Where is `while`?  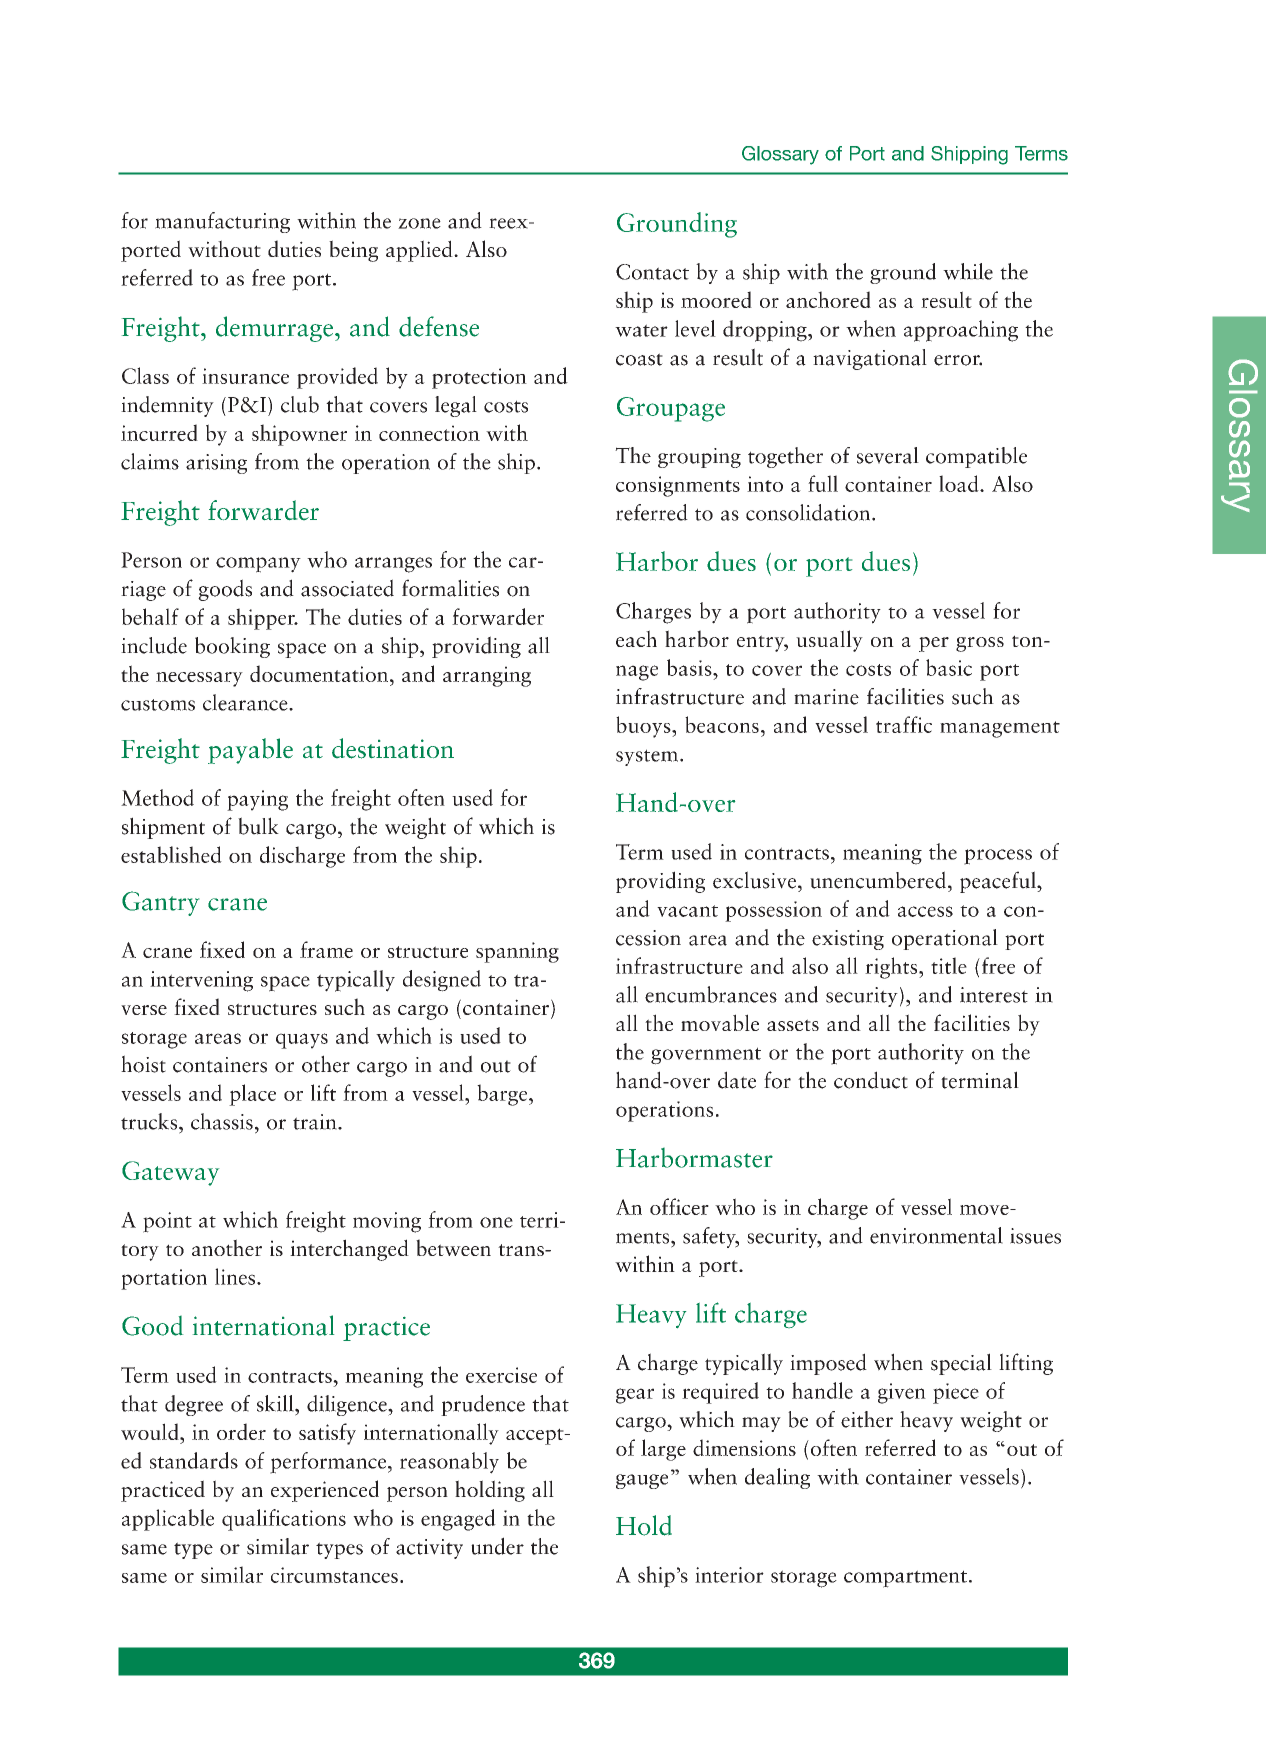 while is located at coordinates (968, 271).
